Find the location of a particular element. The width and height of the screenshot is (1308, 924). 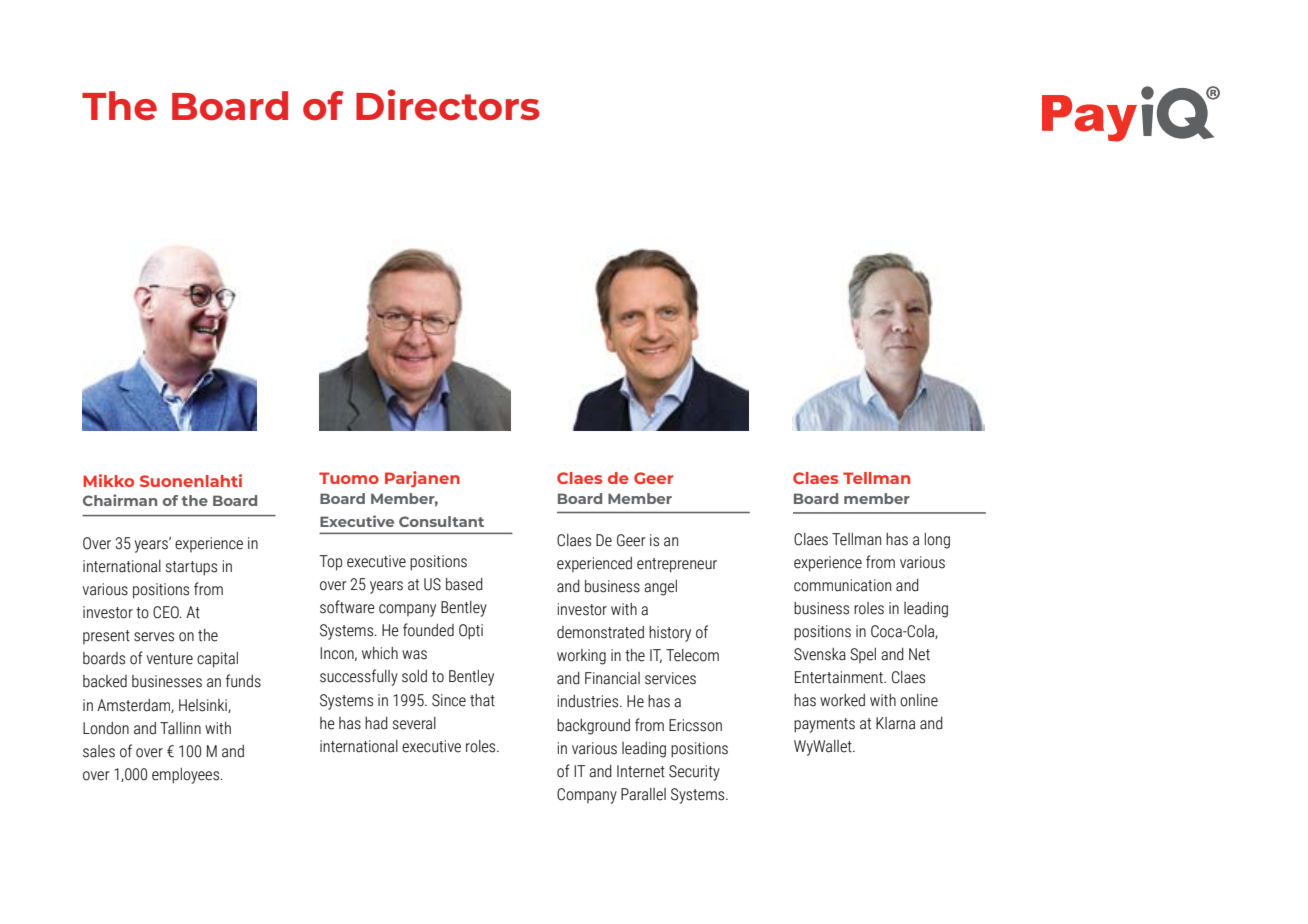

Consultant is located at coordinates (441, 521).
